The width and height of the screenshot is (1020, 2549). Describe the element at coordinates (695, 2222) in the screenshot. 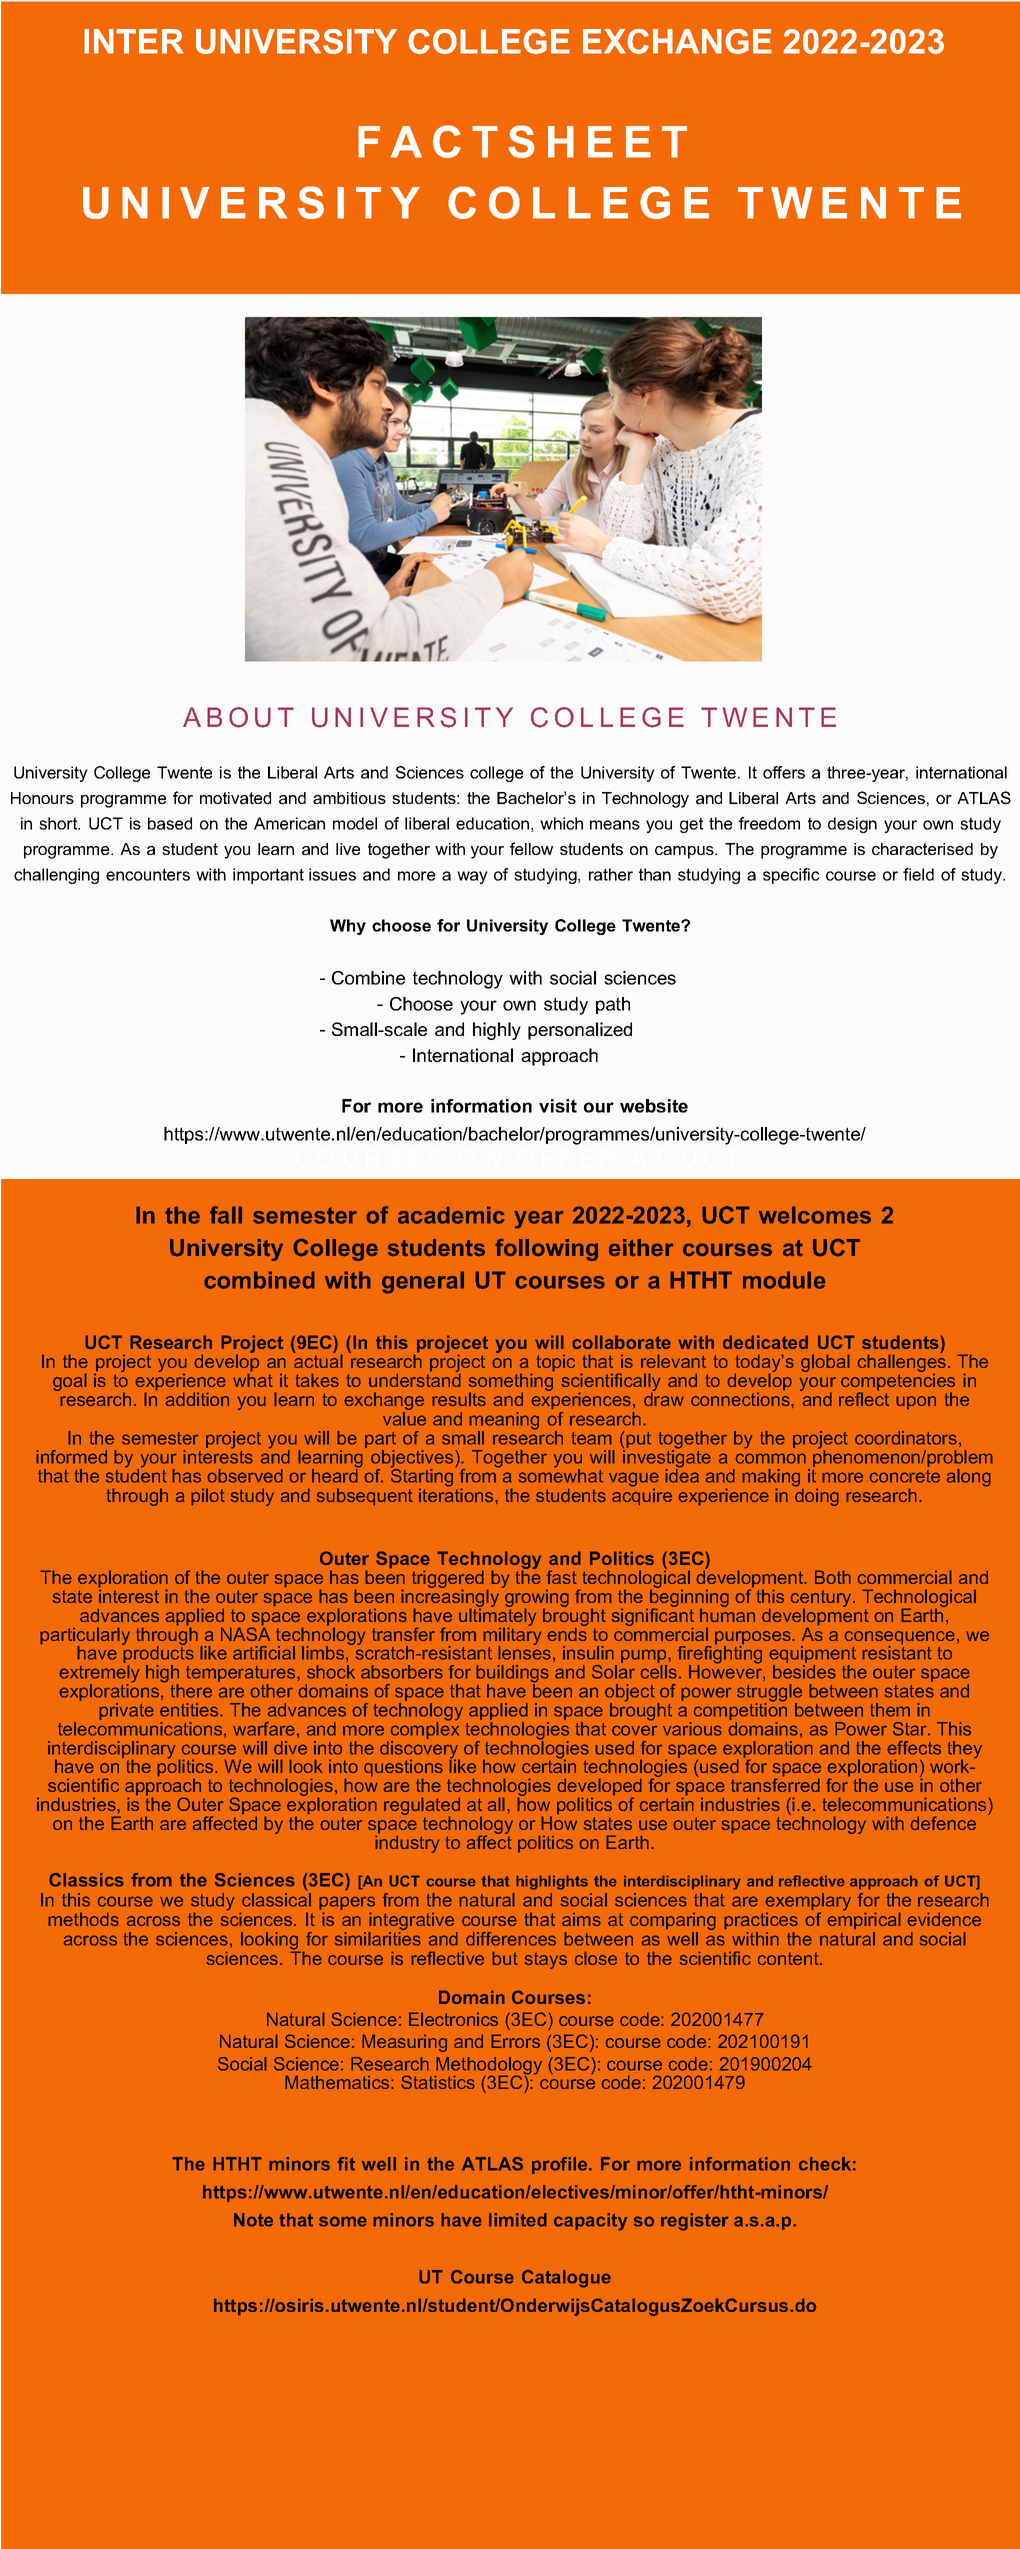

I see `register` at that location.
